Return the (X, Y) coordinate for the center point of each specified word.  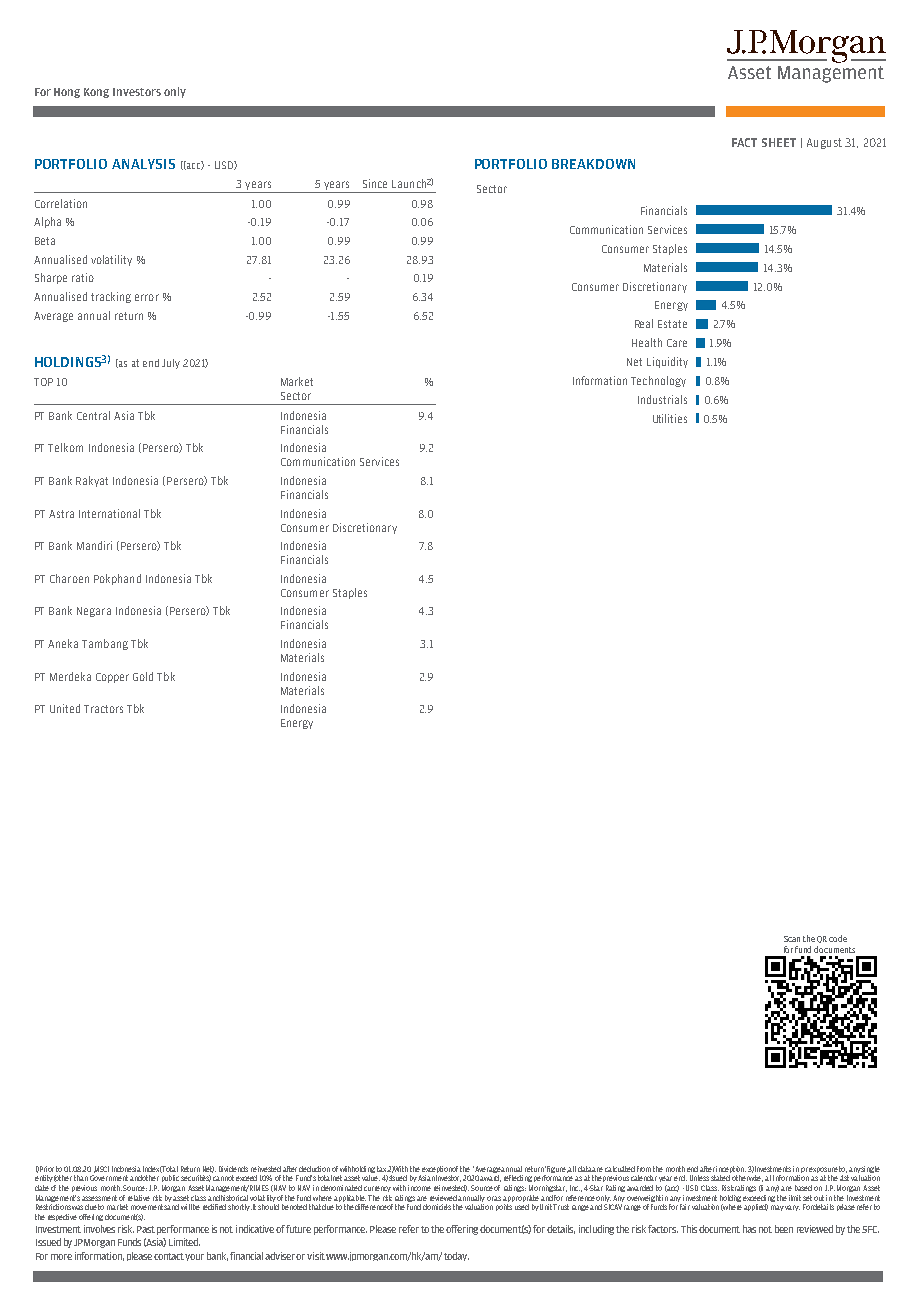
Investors (137, 92)
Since (375, 183)
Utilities (670, 418)
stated (720, 1178)
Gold (143, 676)
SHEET (779, 142)
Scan (792, 939)
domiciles (437, 1207)
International (109, 513)
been (784, 1229)
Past (146, 1229)
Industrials (662, 399)
